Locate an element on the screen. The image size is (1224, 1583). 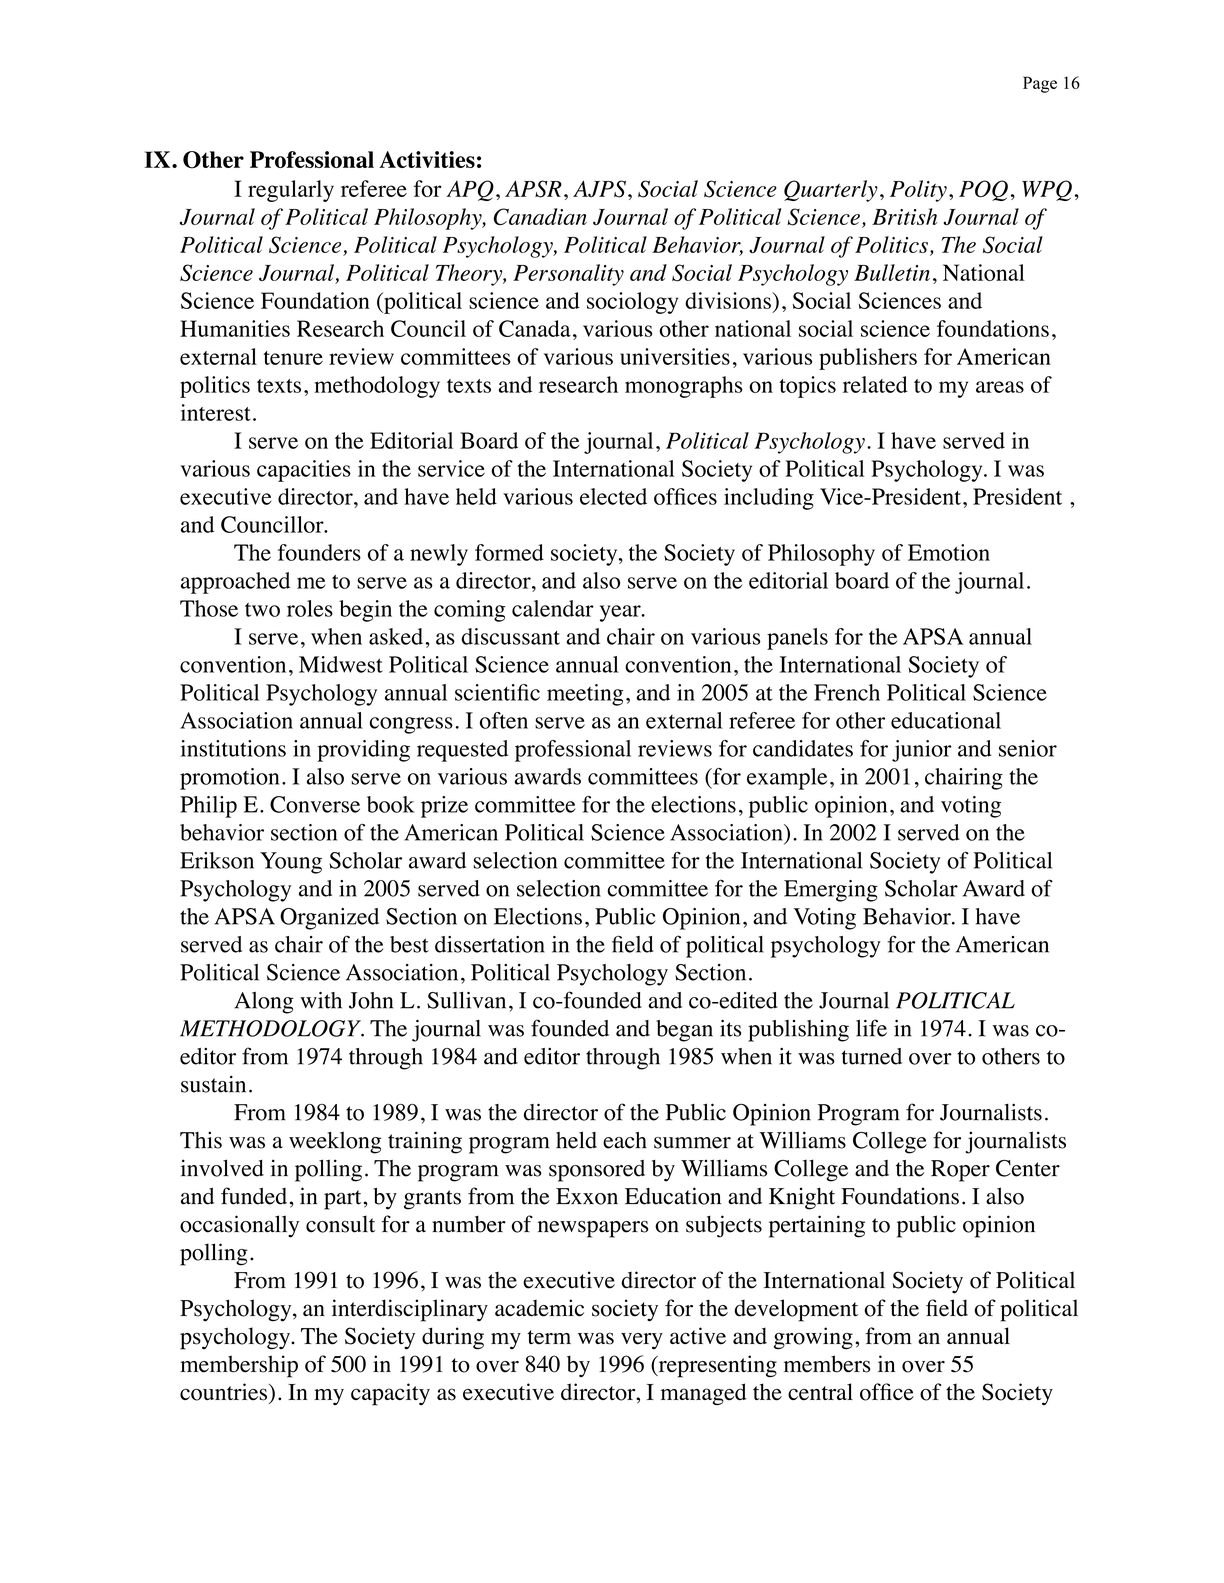
regularly is located at coordinates (291, 191).
